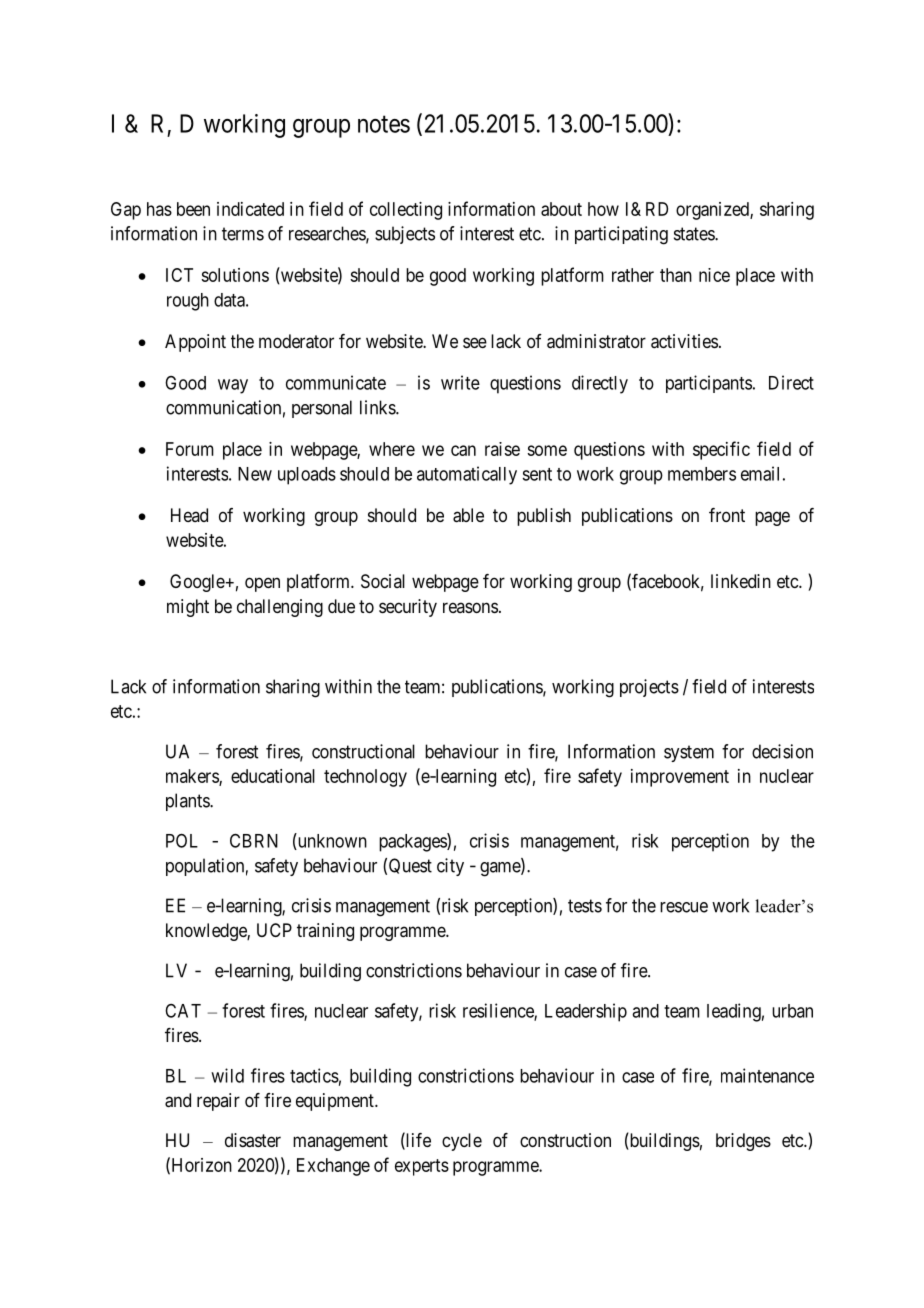 This document has height=1308, width=924. I want to click on terms, so click(243, 234).
